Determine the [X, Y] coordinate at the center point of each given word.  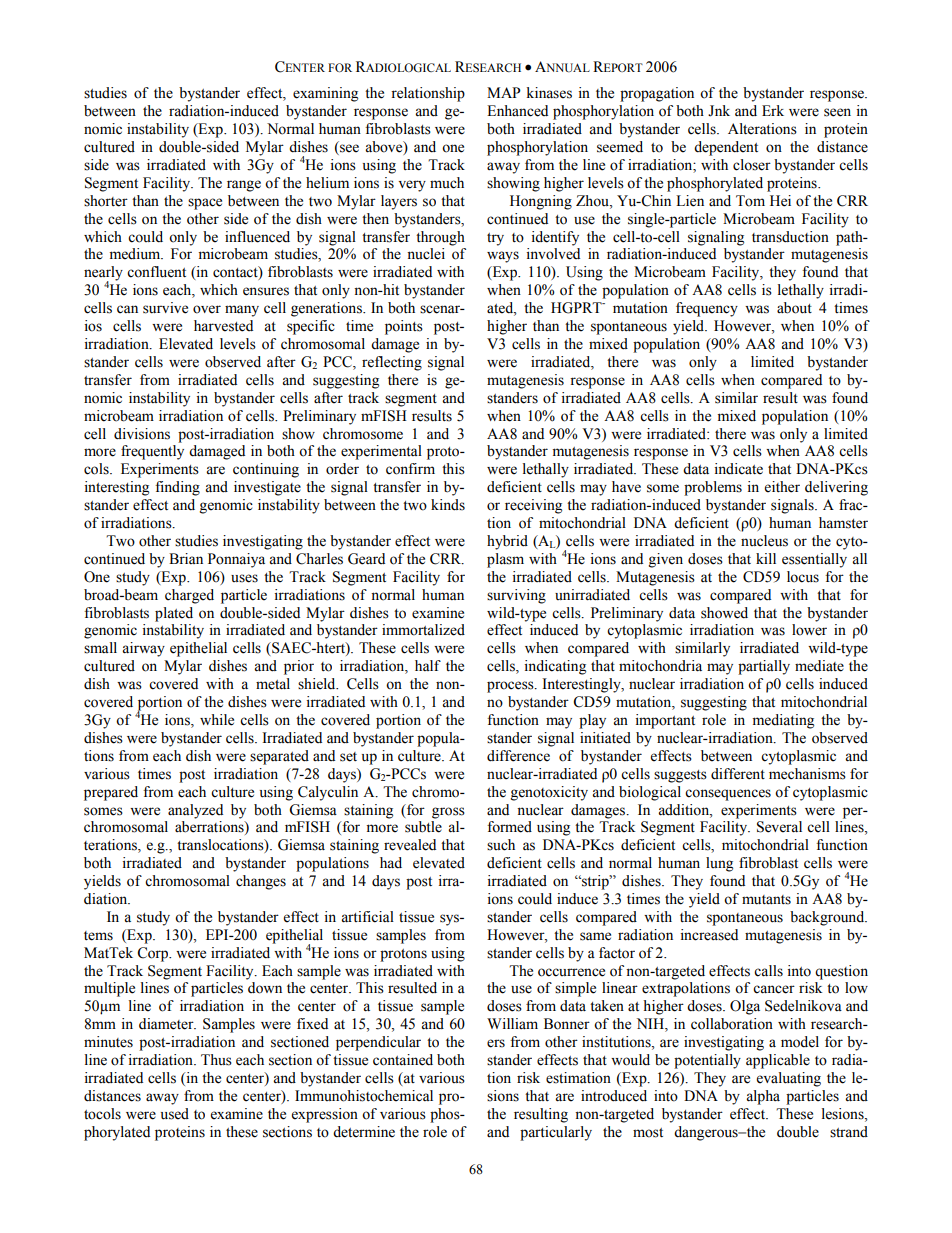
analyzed [195, 811]
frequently [152, 452]
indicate [739, 469]
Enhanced [517, 111]
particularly [556, 1133]
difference [518, 756]
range [244, 186]
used [175, 1114]
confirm [410, 469]
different [738, 774]
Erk [773, 110]
